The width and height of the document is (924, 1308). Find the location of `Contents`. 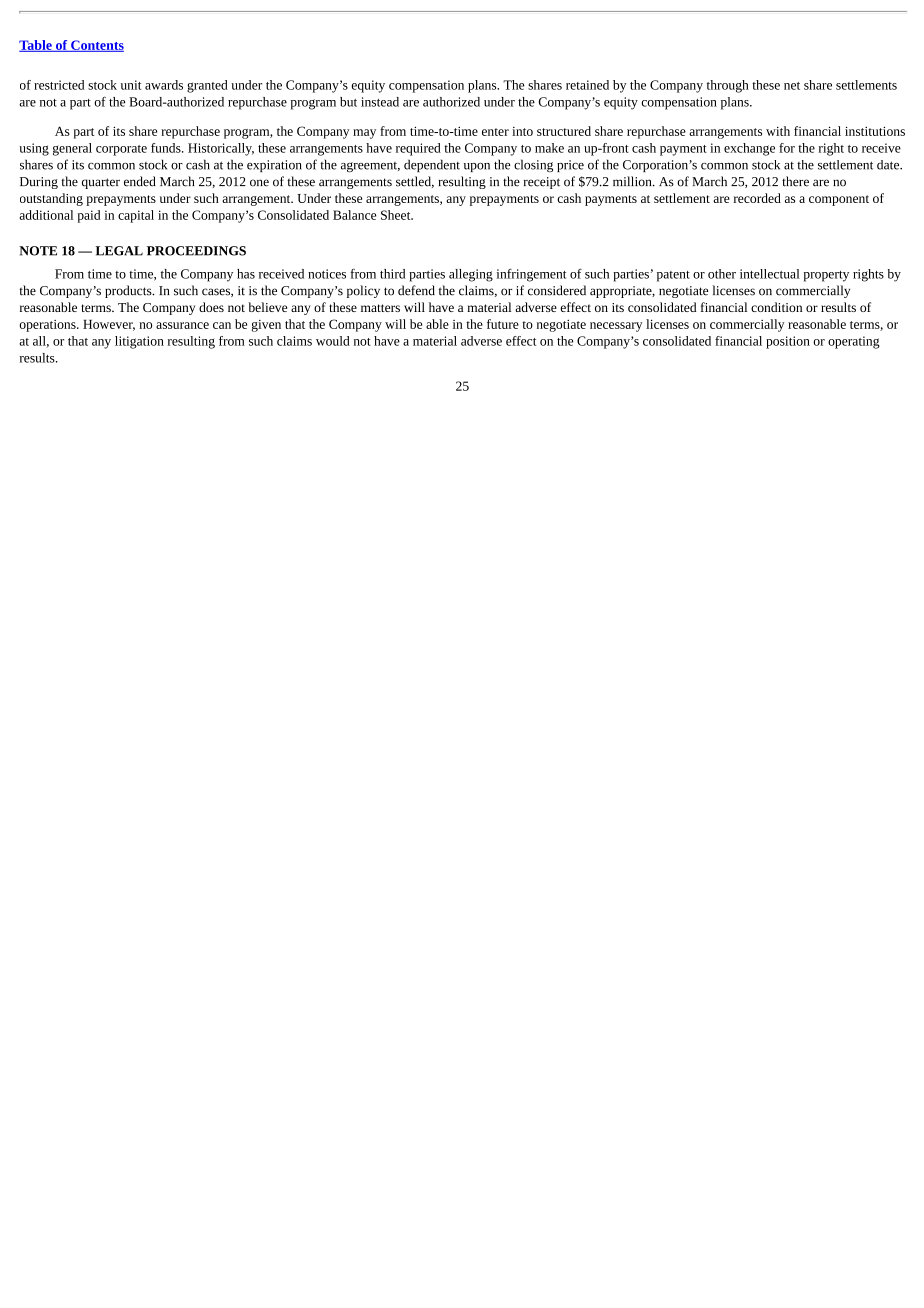

Contents is located at coordinates (96, 46).
